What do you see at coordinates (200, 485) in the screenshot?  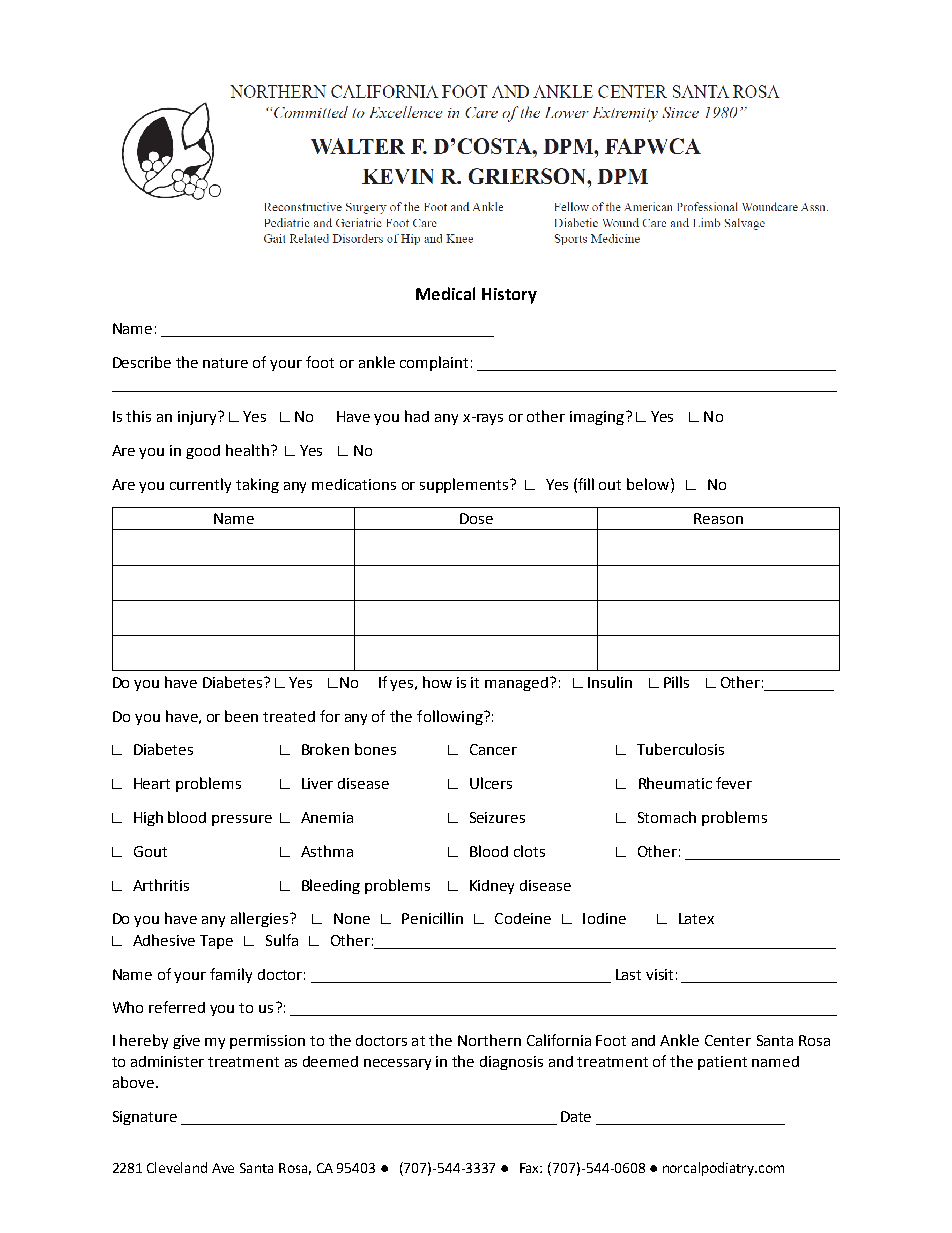 I see `currently` at bounding box center [200, 485].
